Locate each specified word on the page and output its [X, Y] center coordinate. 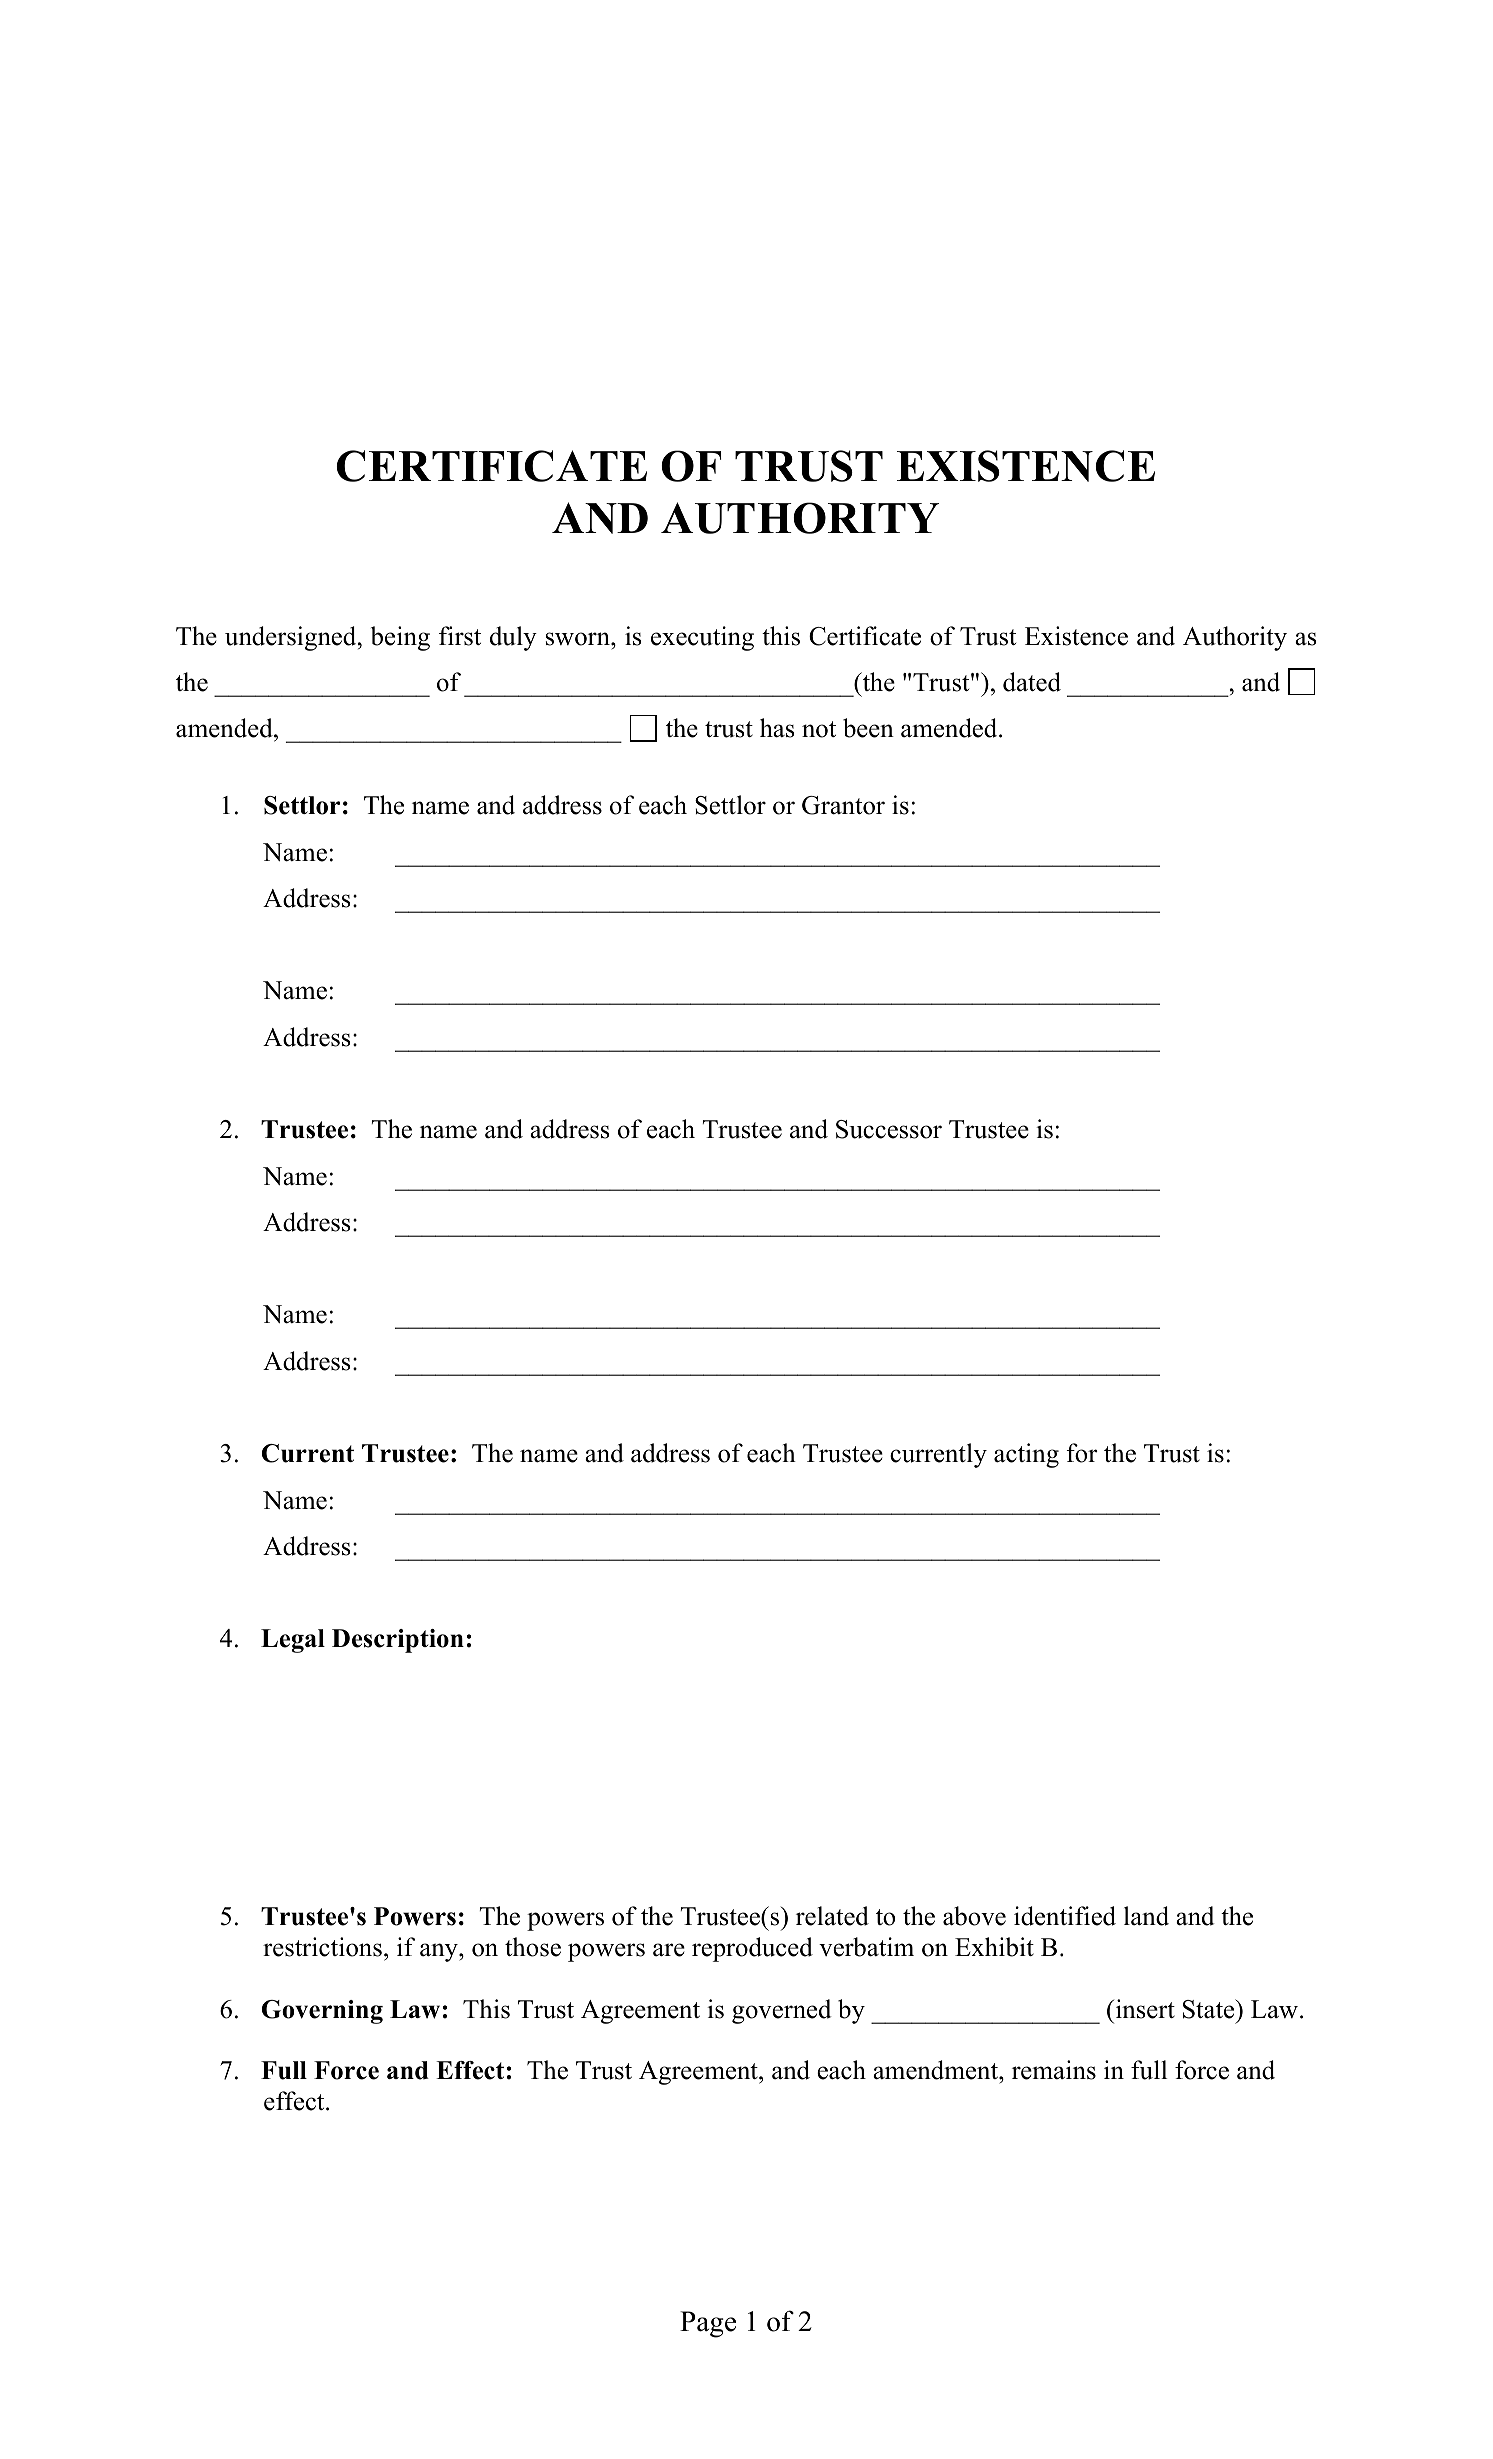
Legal [293, 1641]
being [400, 638]
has [777, 728]
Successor [889, 1129]
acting [1026, 1455]
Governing [322, 2012]
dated [1032, 682]
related [832, 1916]
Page [708, 2324]
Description [398, 1641]
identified [1065, 1916]
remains [1054, 2070]
